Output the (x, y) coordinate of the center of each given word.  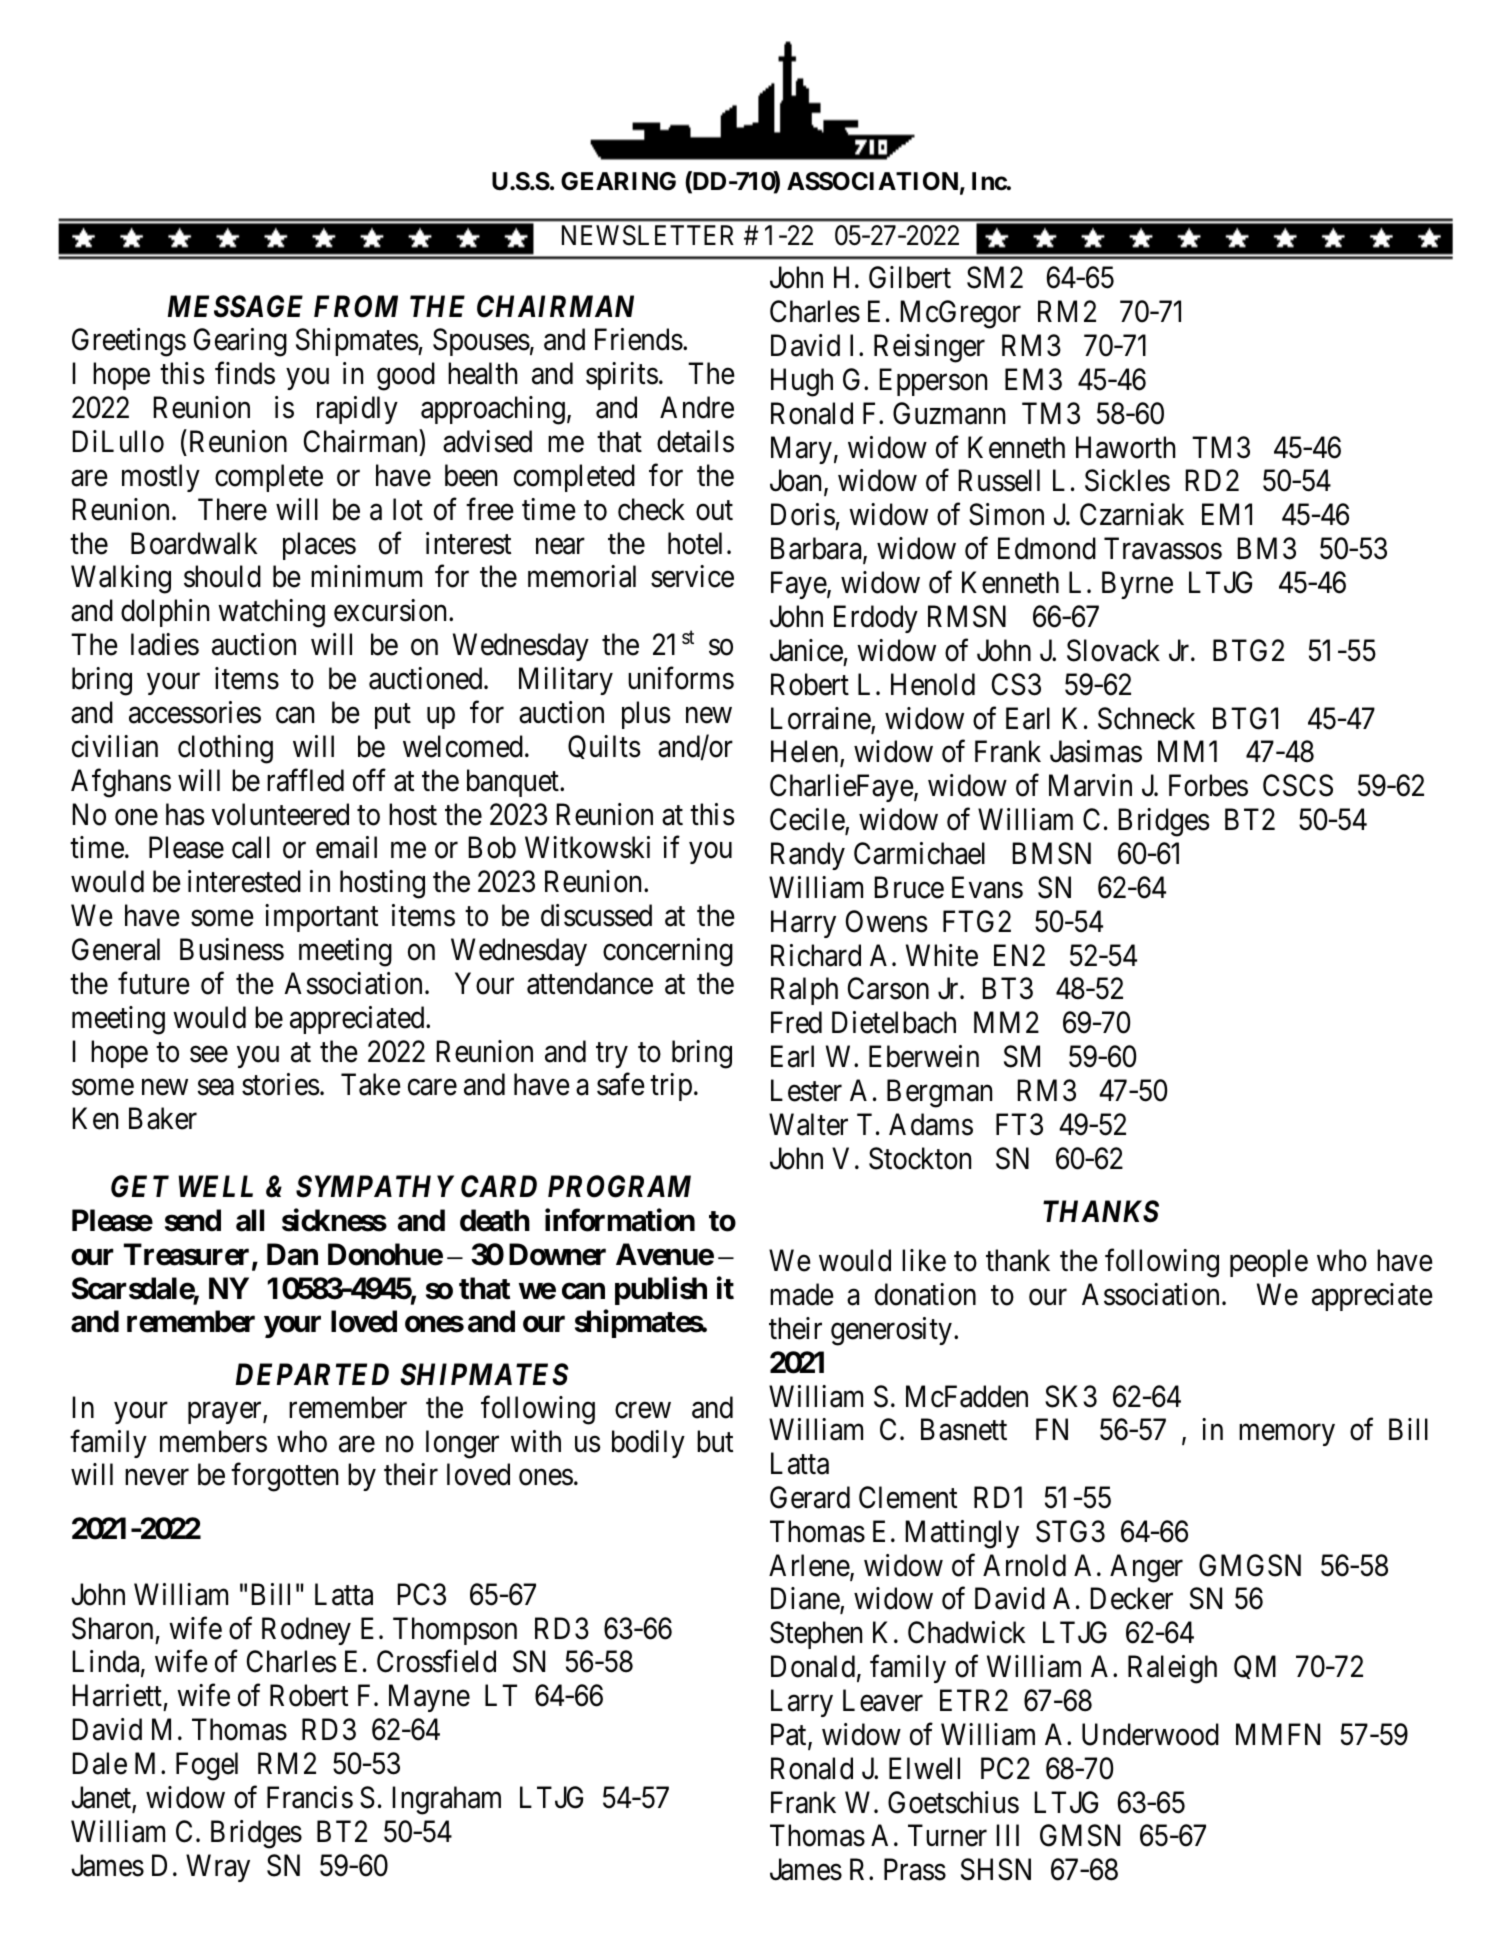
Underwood (1150, 1734)
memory (1287, 1435)
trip (671, 1087)
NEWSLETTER (648, 235)
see (209, 1054)
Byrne (1137, 585)
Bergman (939, 1094)
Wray (218, 1868)
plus (646, 715)
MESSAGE (235, 306)
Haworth (1125, 447)
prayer (226, 1413)
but (715, 1441)
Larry (802, 1703)
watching (271, 613)
